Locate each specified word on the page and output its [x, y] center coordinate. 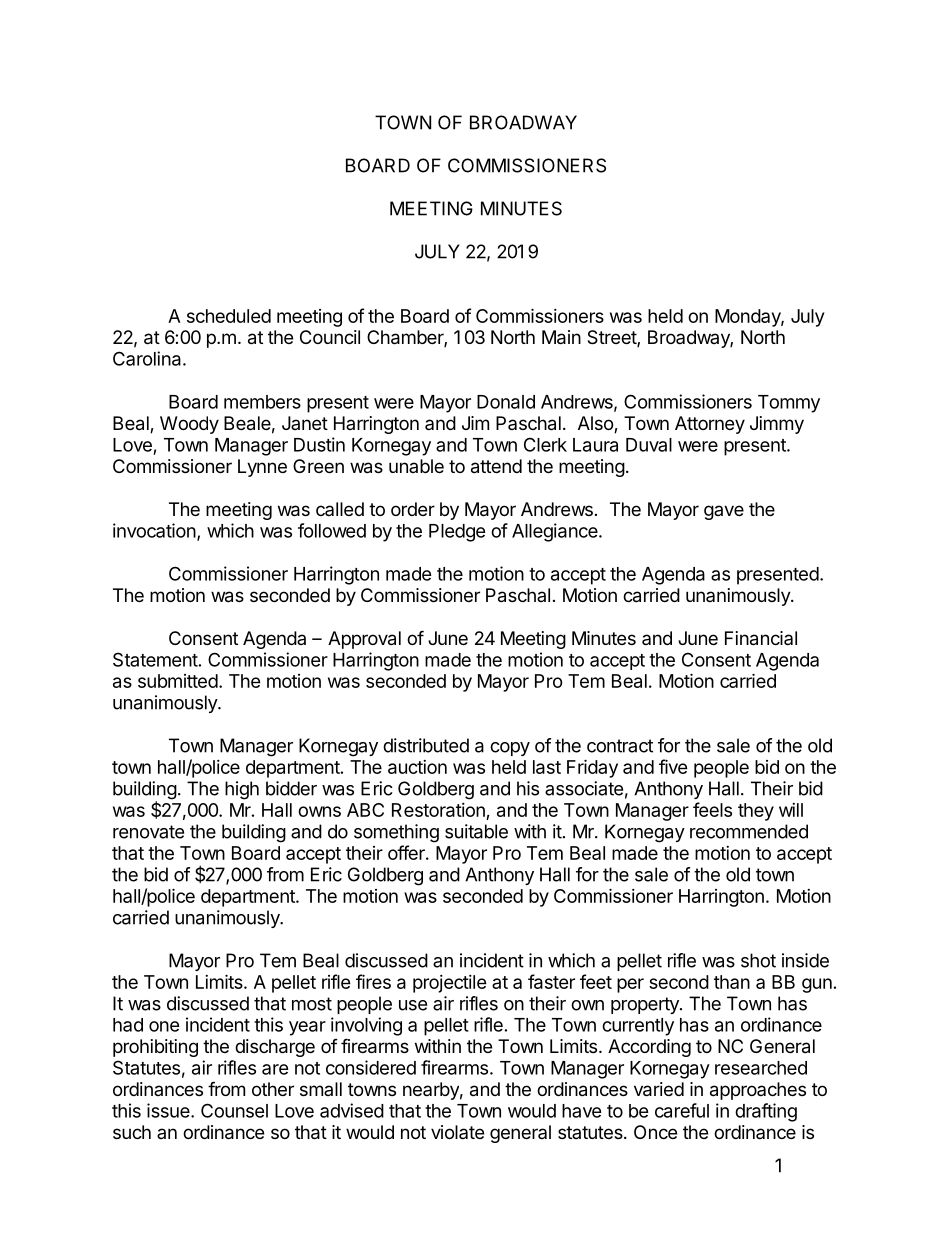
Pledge [457, 533]
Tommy [789, 404]
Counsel [234, 1110]
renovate [148, 832]
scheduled [229, 316]
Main [561, 337]
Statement [155, 659]
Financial [761, 638]
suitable [476, 831]
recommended [749, 831]
